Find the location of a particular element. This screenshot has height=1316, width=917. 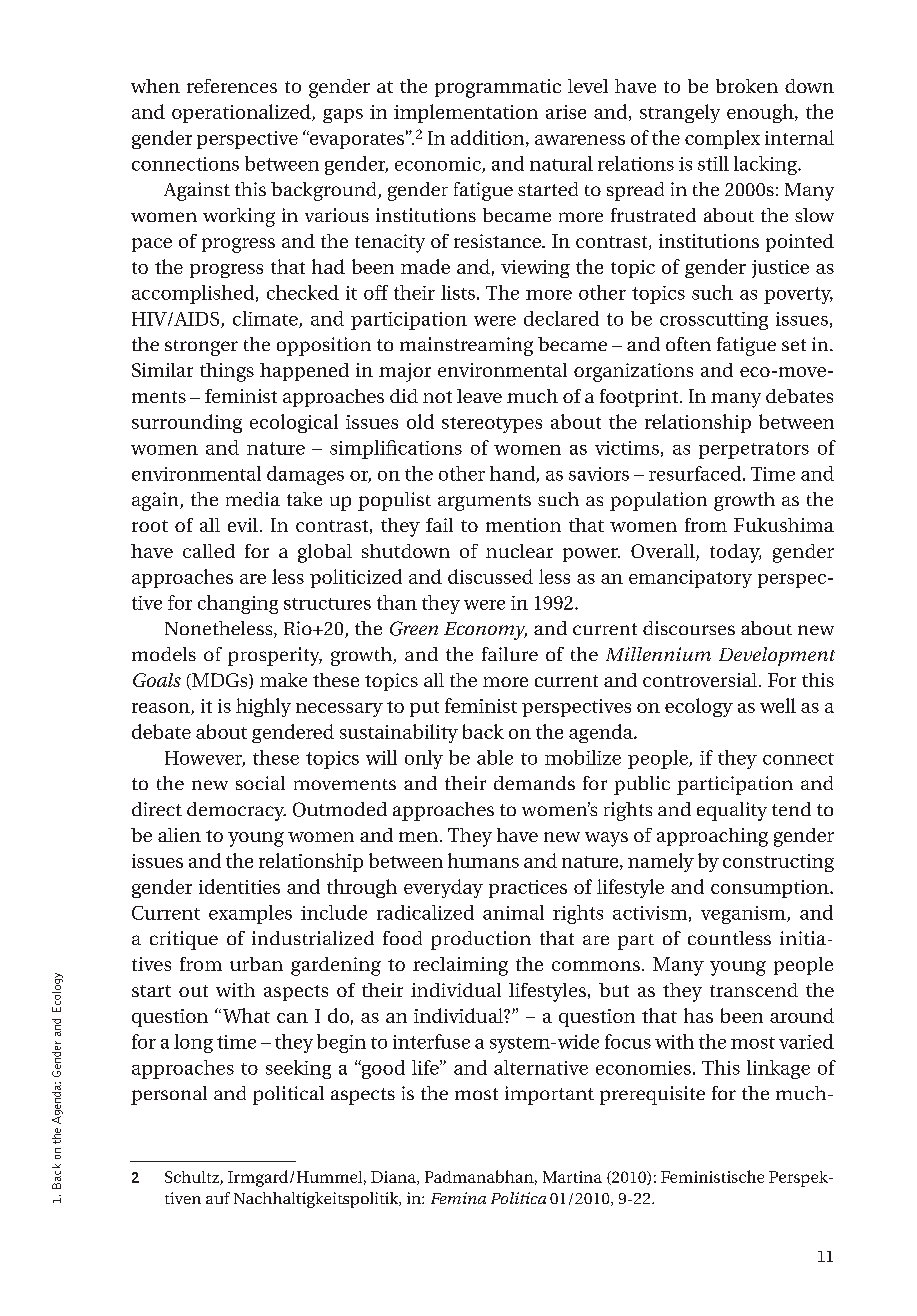

personal is located at coordinates (169, 1095).
